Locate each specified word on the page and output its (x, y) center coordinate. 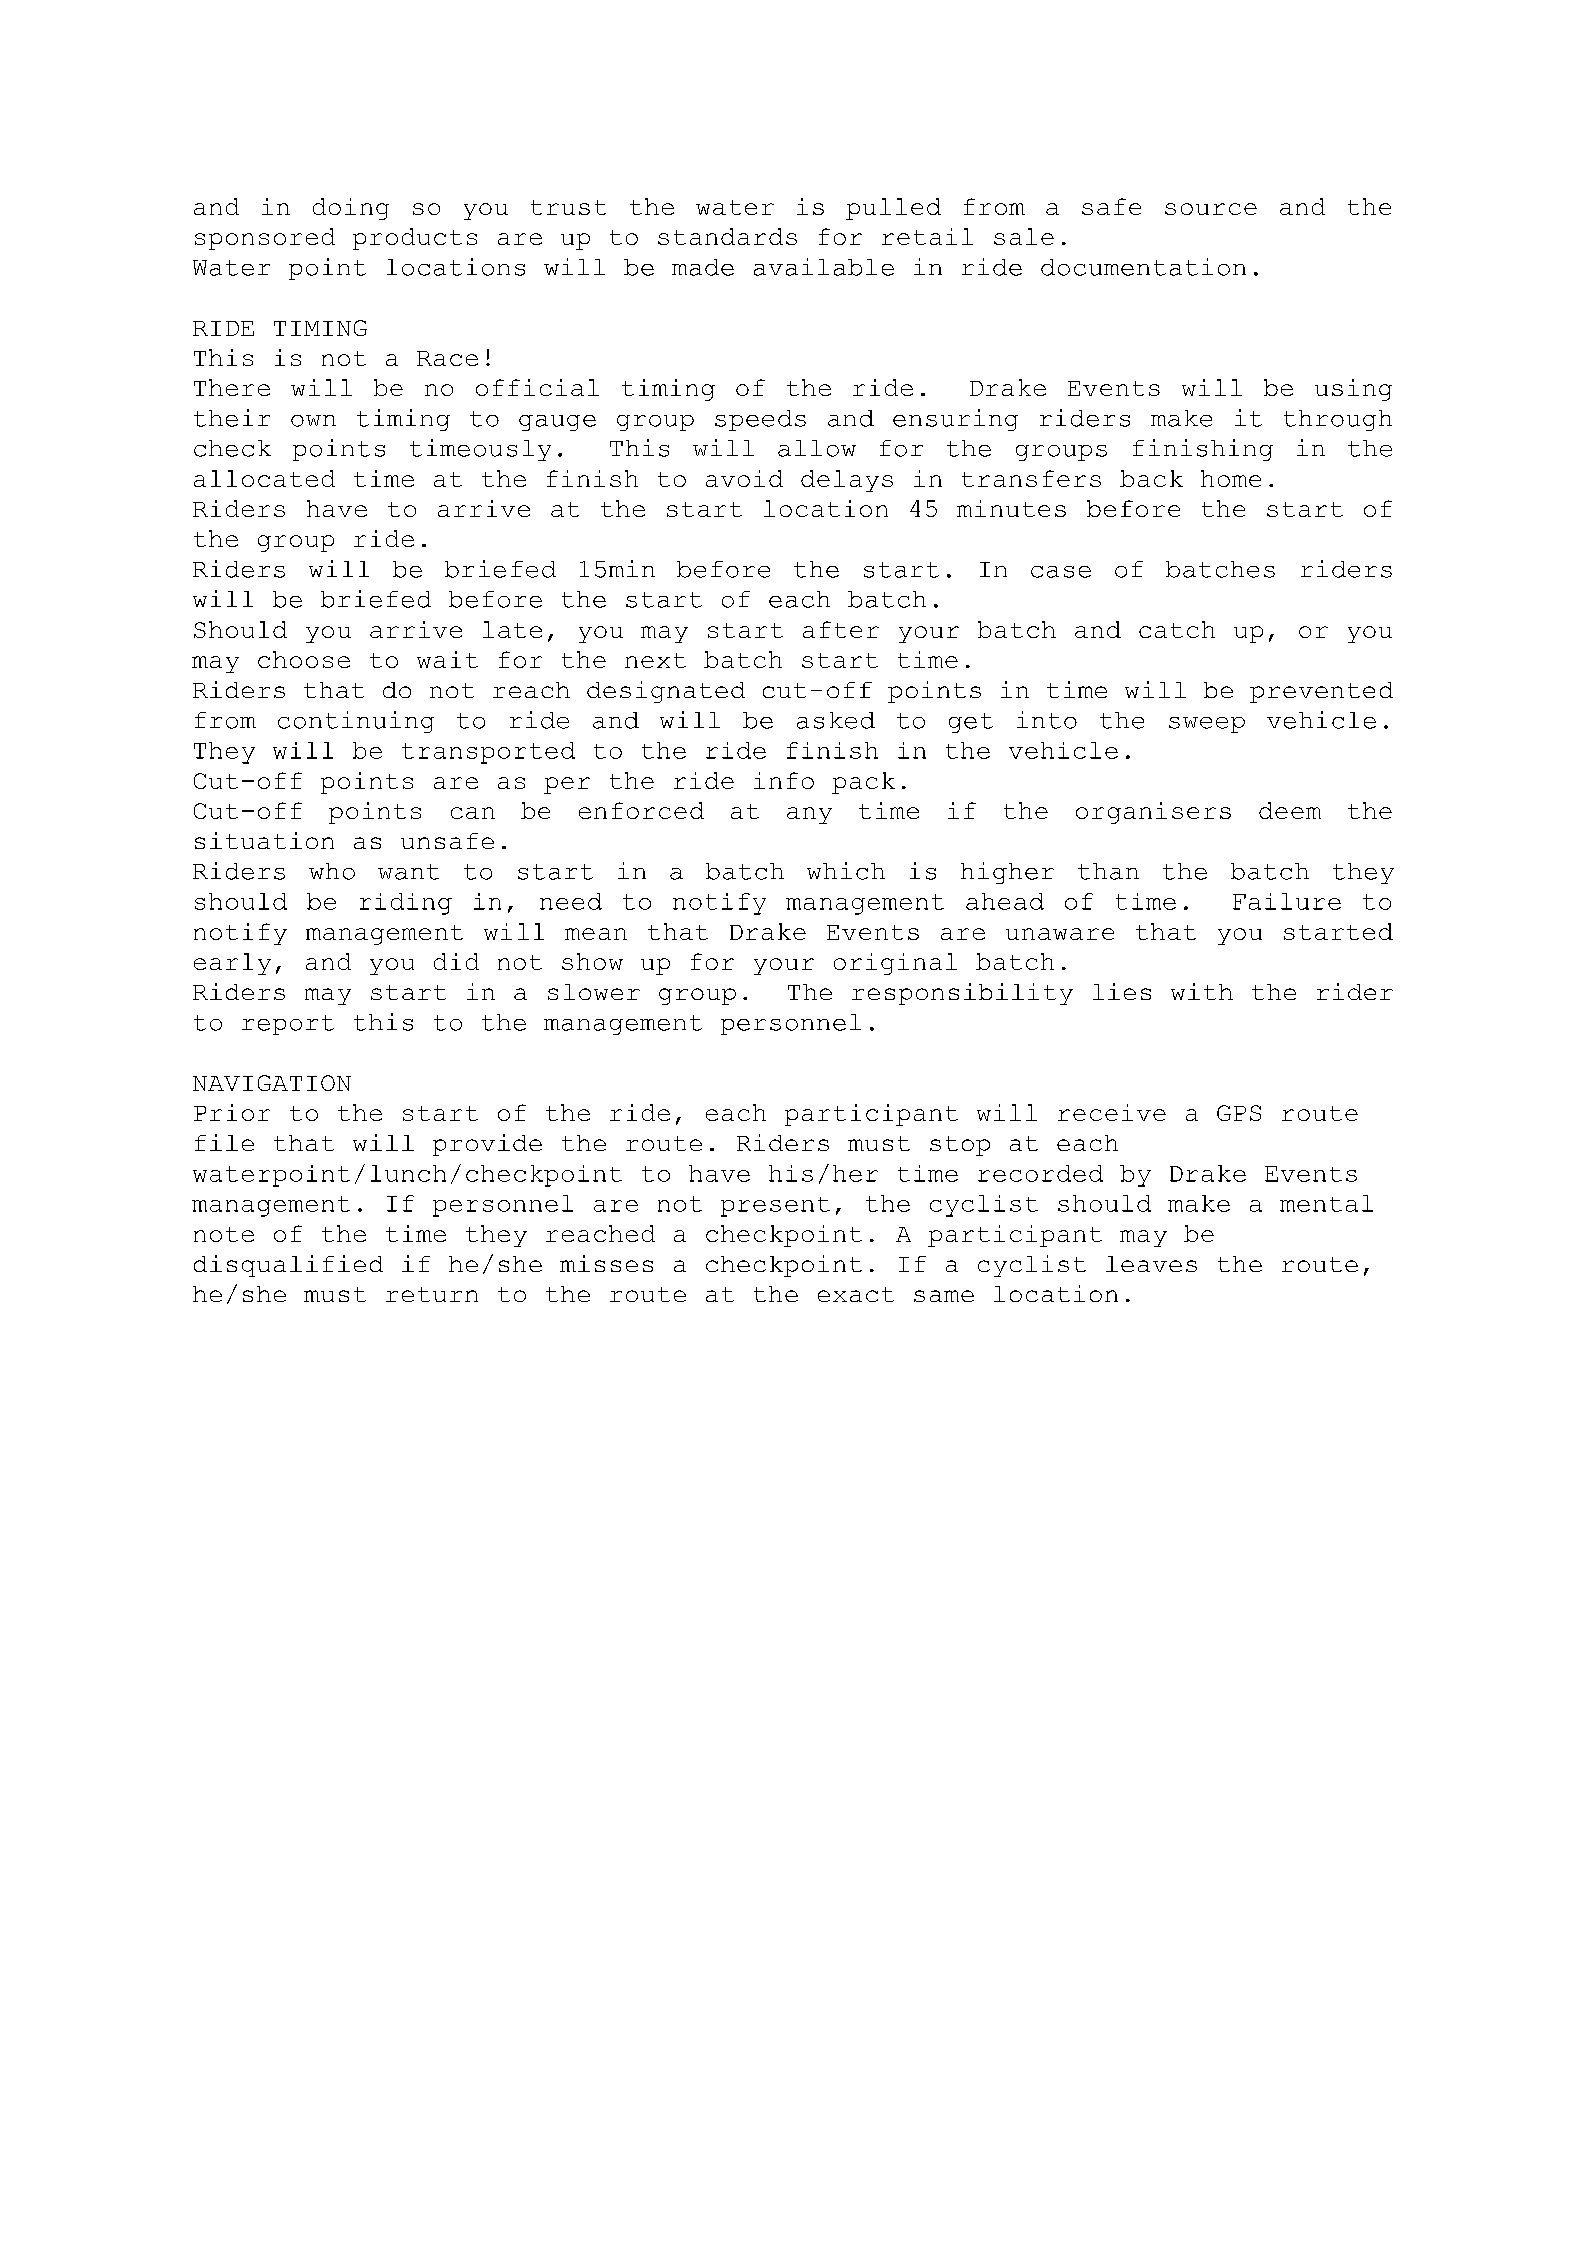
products (415, 239)
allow (817, 448)
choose (304, 659)
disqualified (288, 1266)
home (1231, 478)
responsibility (962, 994)
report (288, 1025)
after (841, 629)
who (332, 871)
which (846, 871)
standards (727, 236)
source (1211, 209)
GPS (1239, 1113)
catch (1177, 629)
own (313, 421)
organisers (1153, 813)
